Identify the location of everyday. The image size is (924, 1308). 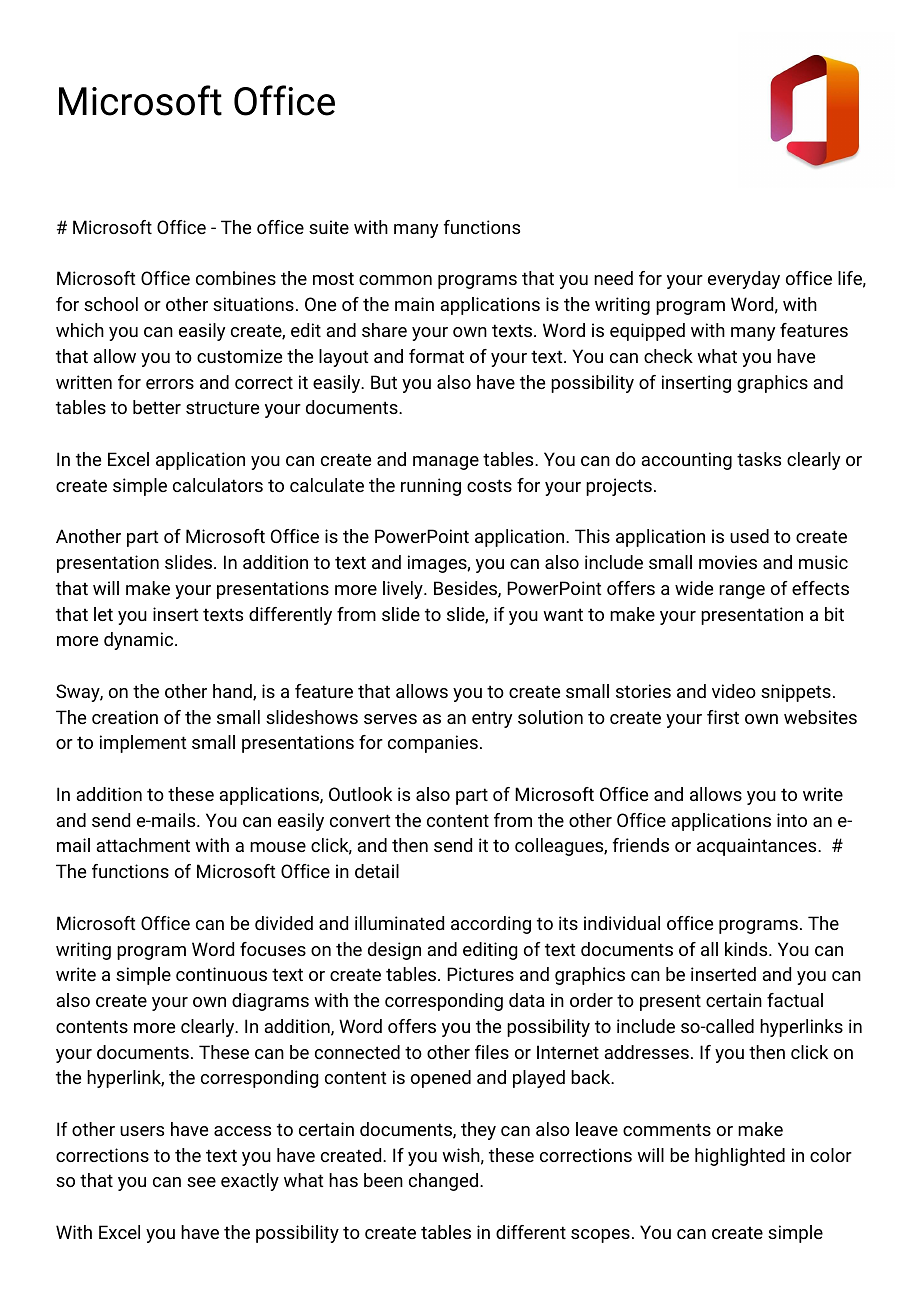
(744, 280).
